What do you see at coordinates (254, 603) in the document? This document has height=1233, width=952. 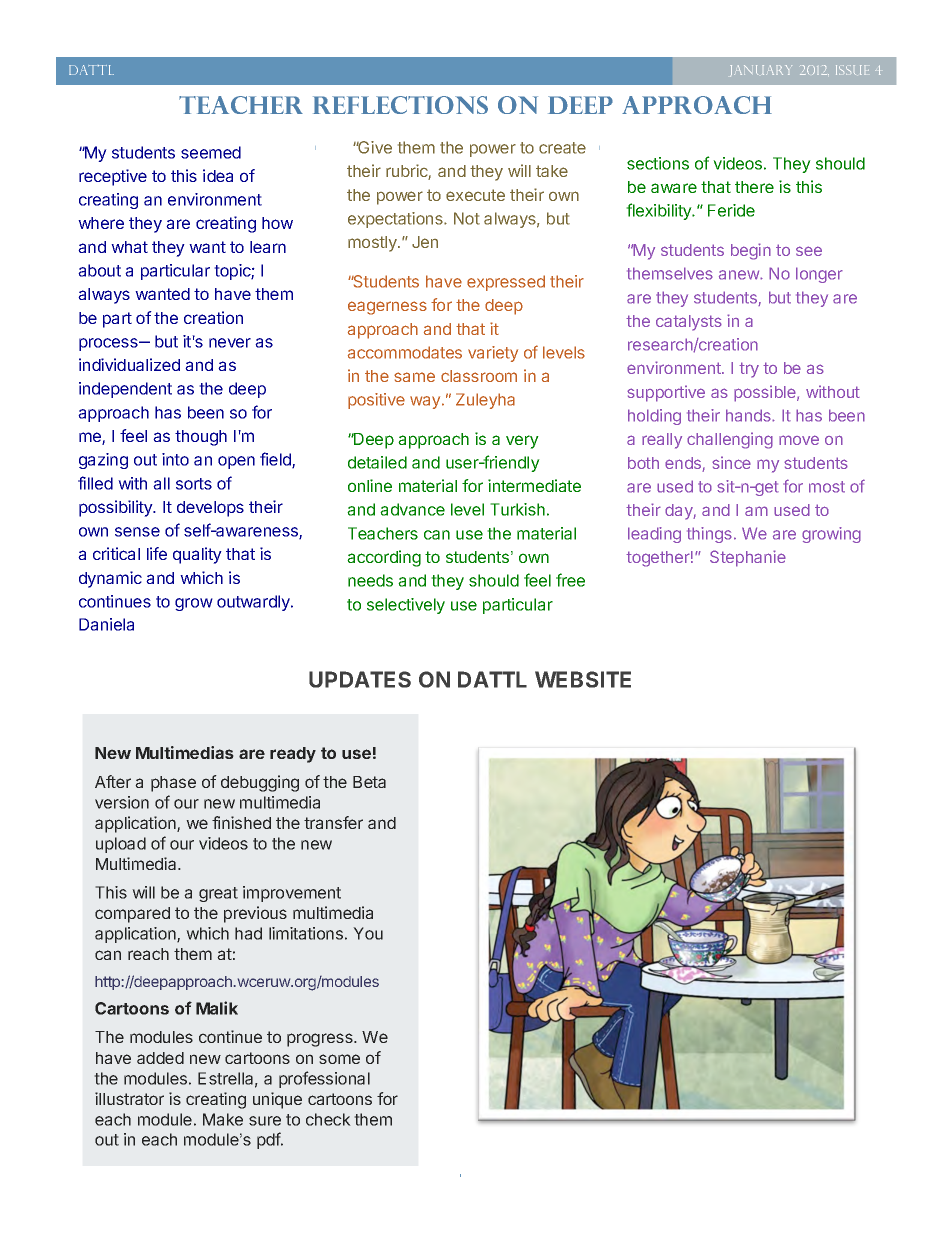 I see `outwardly` at bounding box center [254, 603].
